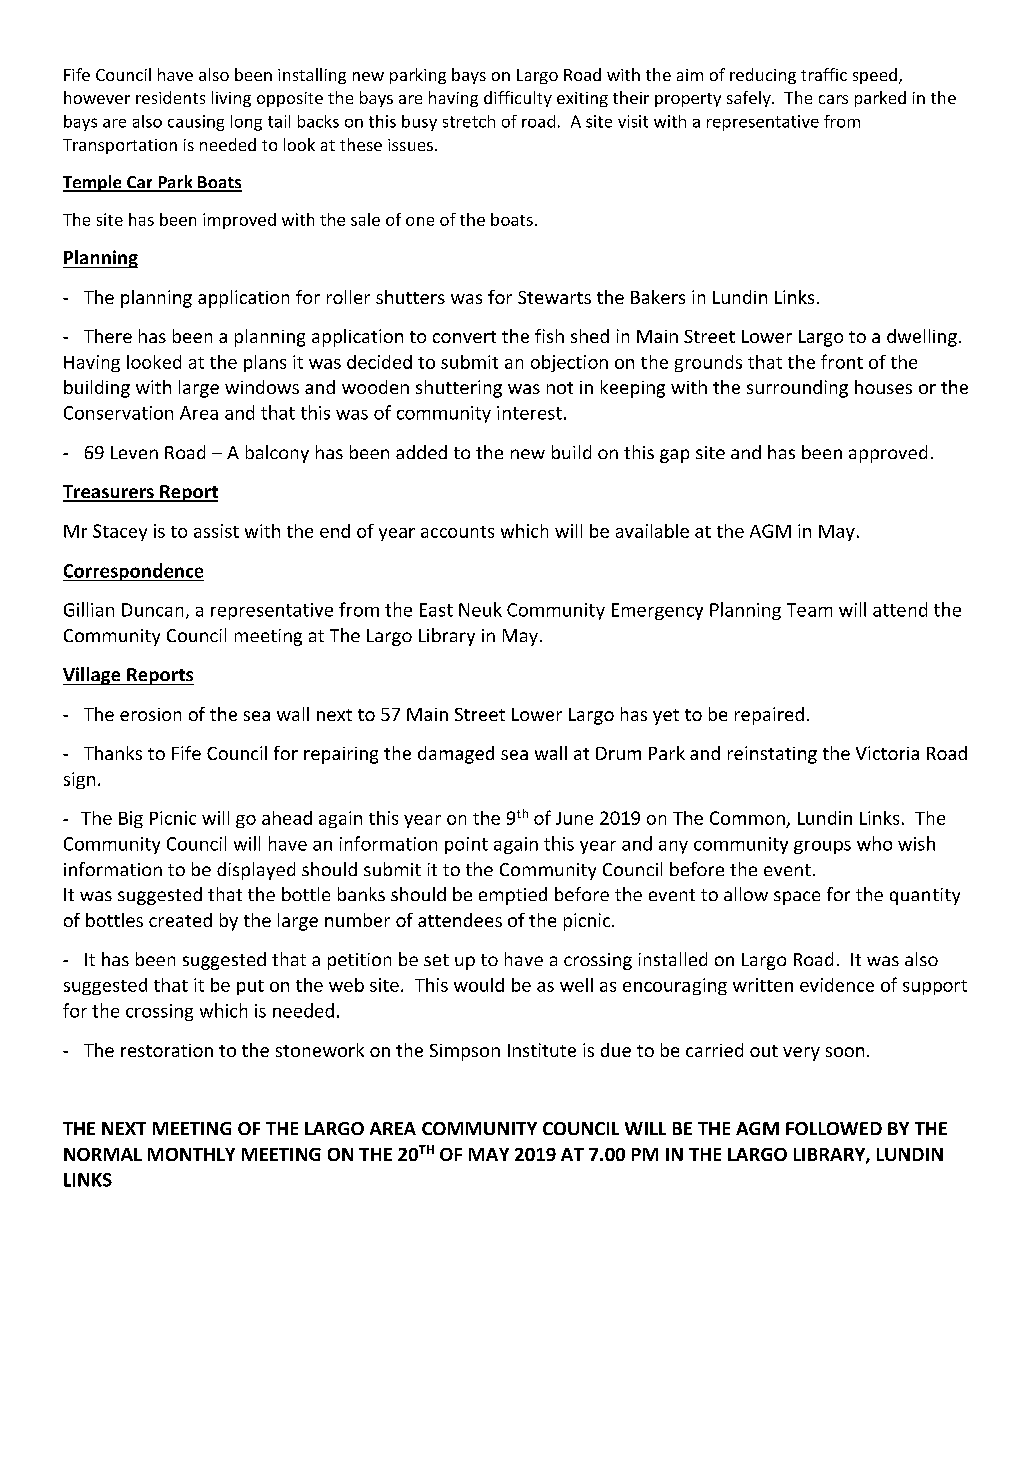  Describe the element at coordinates (529, 413) in the screenshot. I see `interest` at that location.
